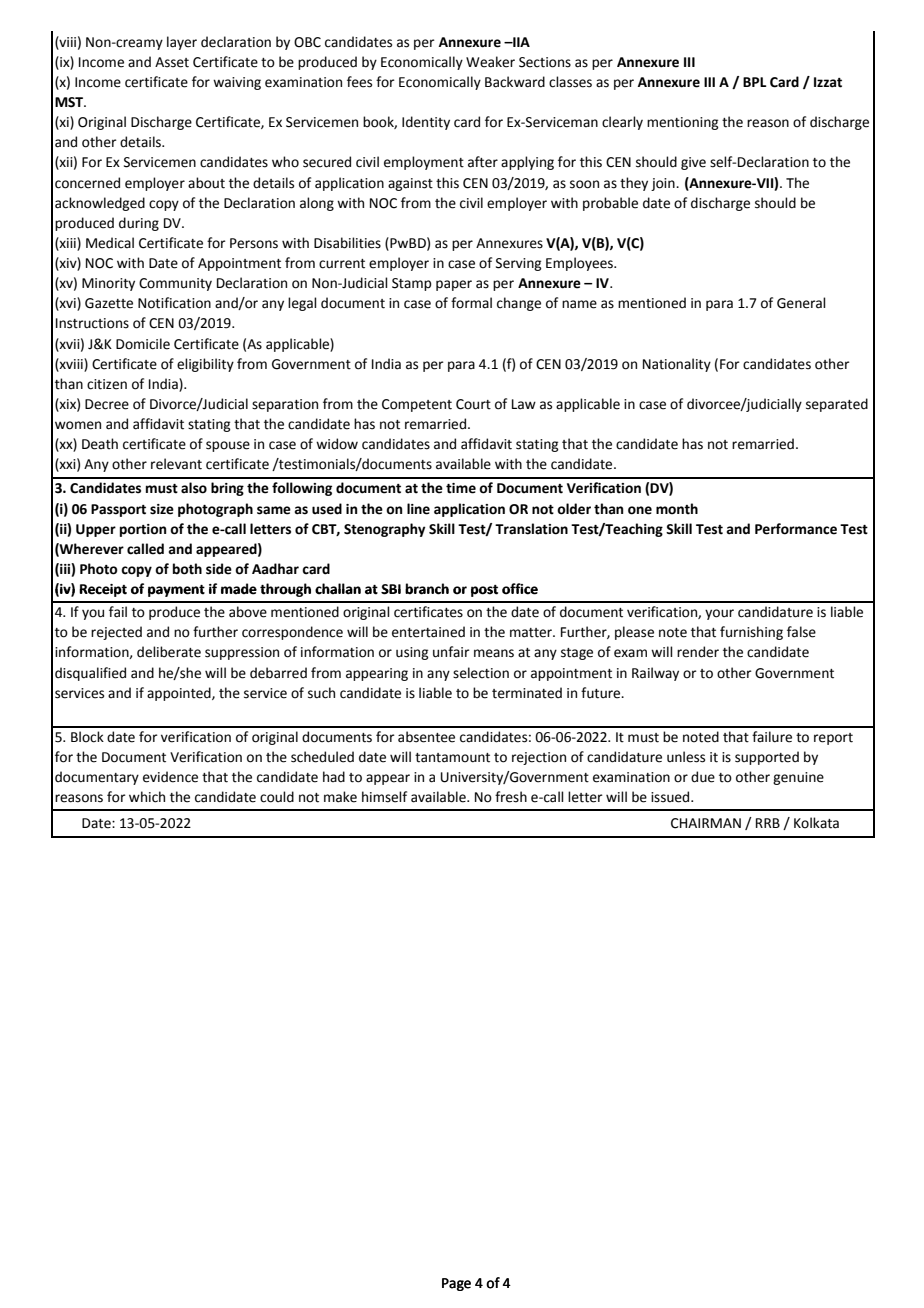 The width and height of the page is (924, 1308). Describe the element at coordinates (110, 243) in the page. I see `Medical` at that location.
